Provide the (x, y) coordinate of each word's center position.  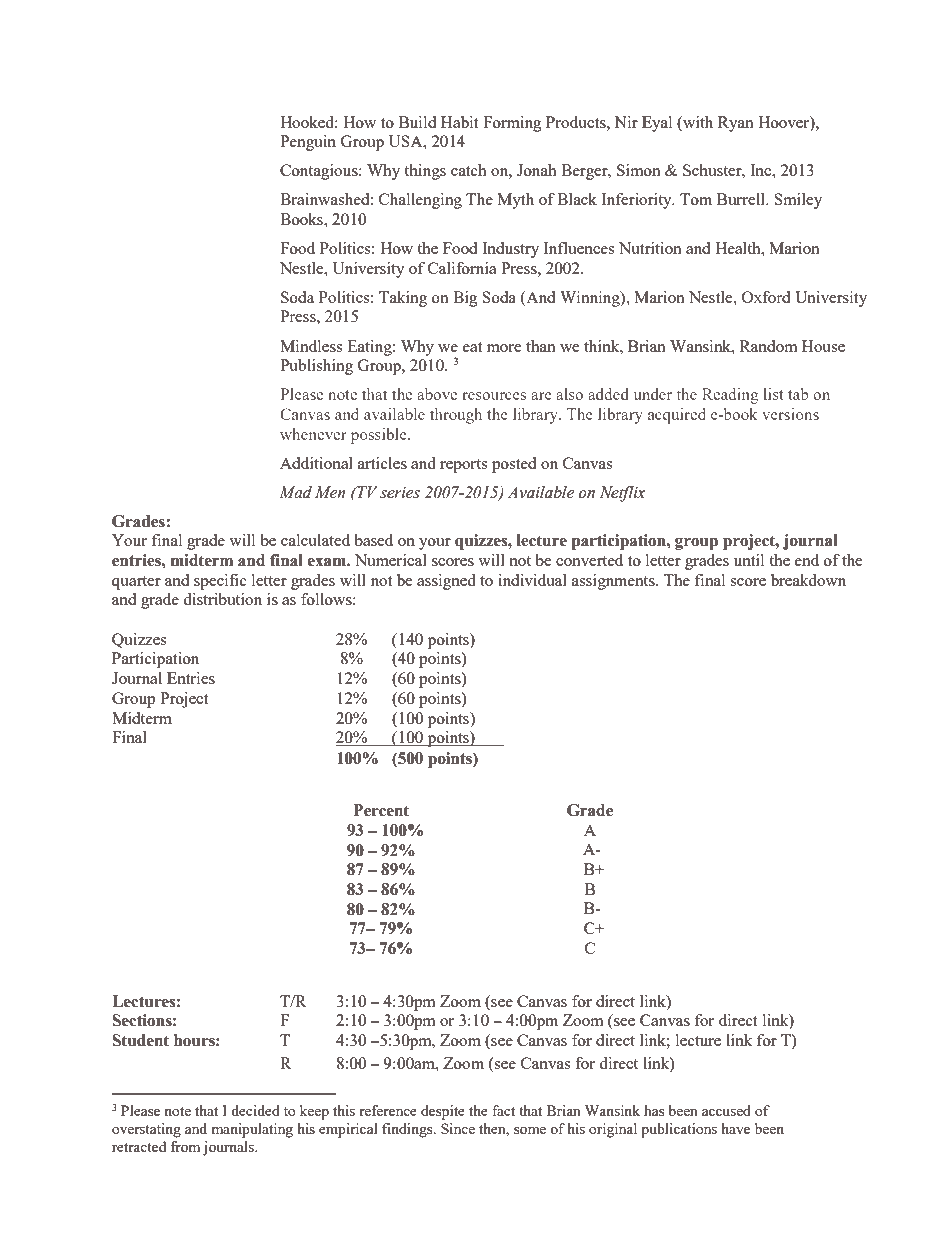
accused (726, 1110)
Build (417, 122)
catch (469, 170)
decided (255, 1110)
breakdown (808, 580)
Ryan (736, 124)
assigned (446, 582)
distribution (222, 599)
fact (503, 1110)
